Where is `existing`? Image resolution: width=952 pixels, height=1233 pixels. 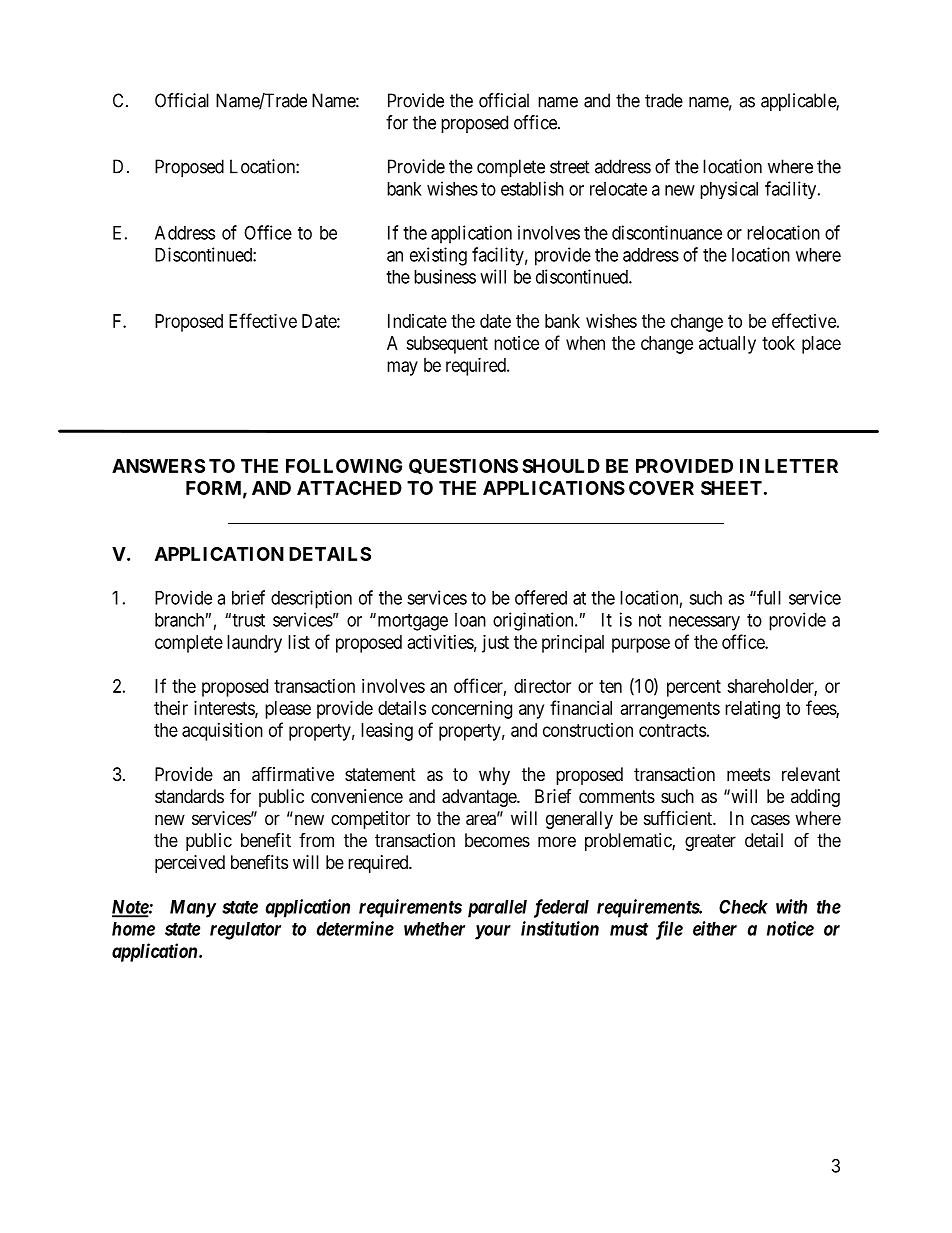
existing is located at coordinates (438, 256).
